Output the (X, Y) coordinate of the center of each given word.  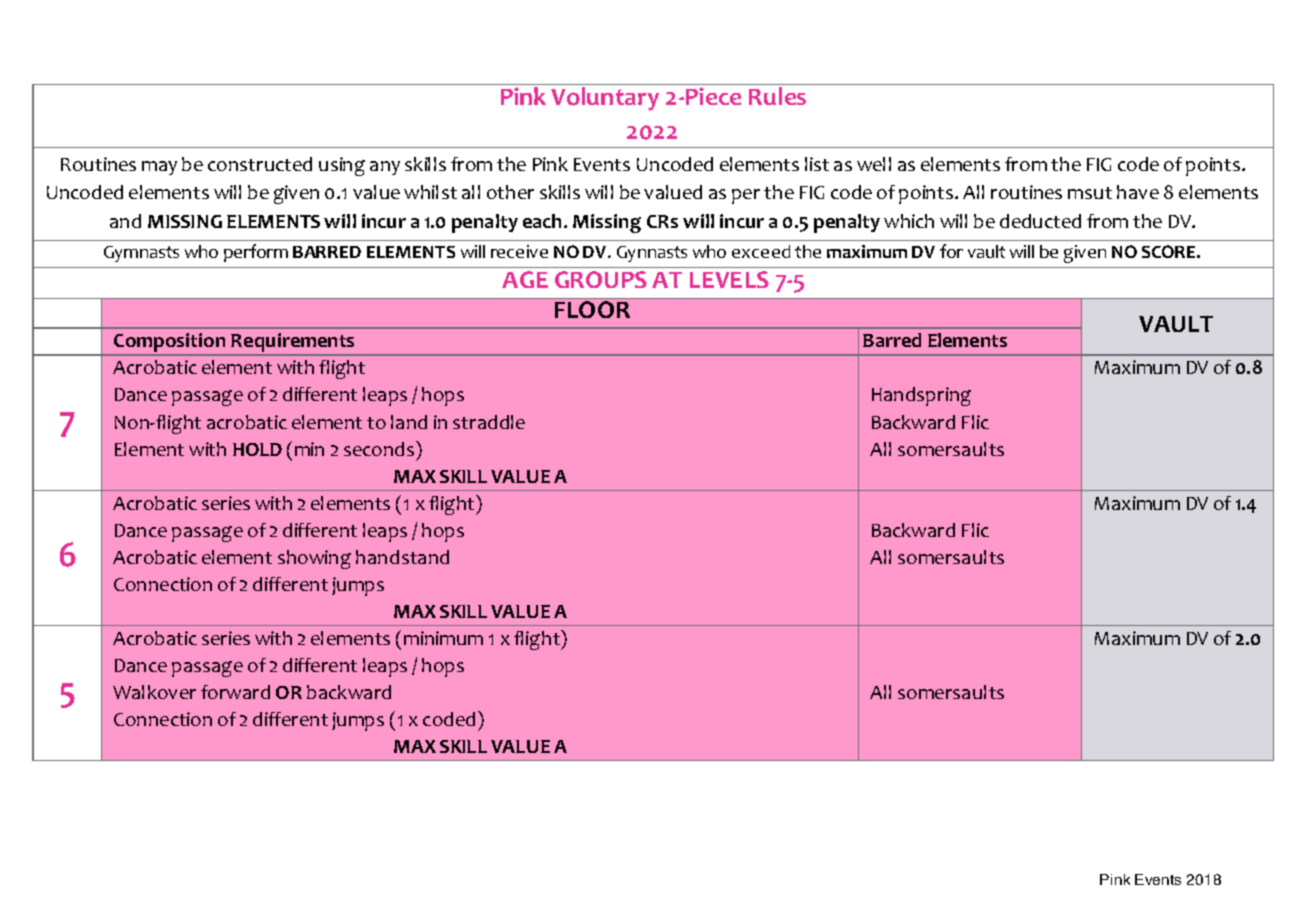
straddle (489, 422)
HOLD (257, 449)
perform (256, 253)
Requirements (293, 344)
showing (314, 559)
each (544, 221)
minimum (443, 638)
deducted (1040, 221)
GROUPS (601, 279)
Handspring (921, 396)
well (874, 164)
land (409, 422)
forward (235, 692)
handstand (402, 557)
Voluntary (605, 99)
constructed (260, 164)
